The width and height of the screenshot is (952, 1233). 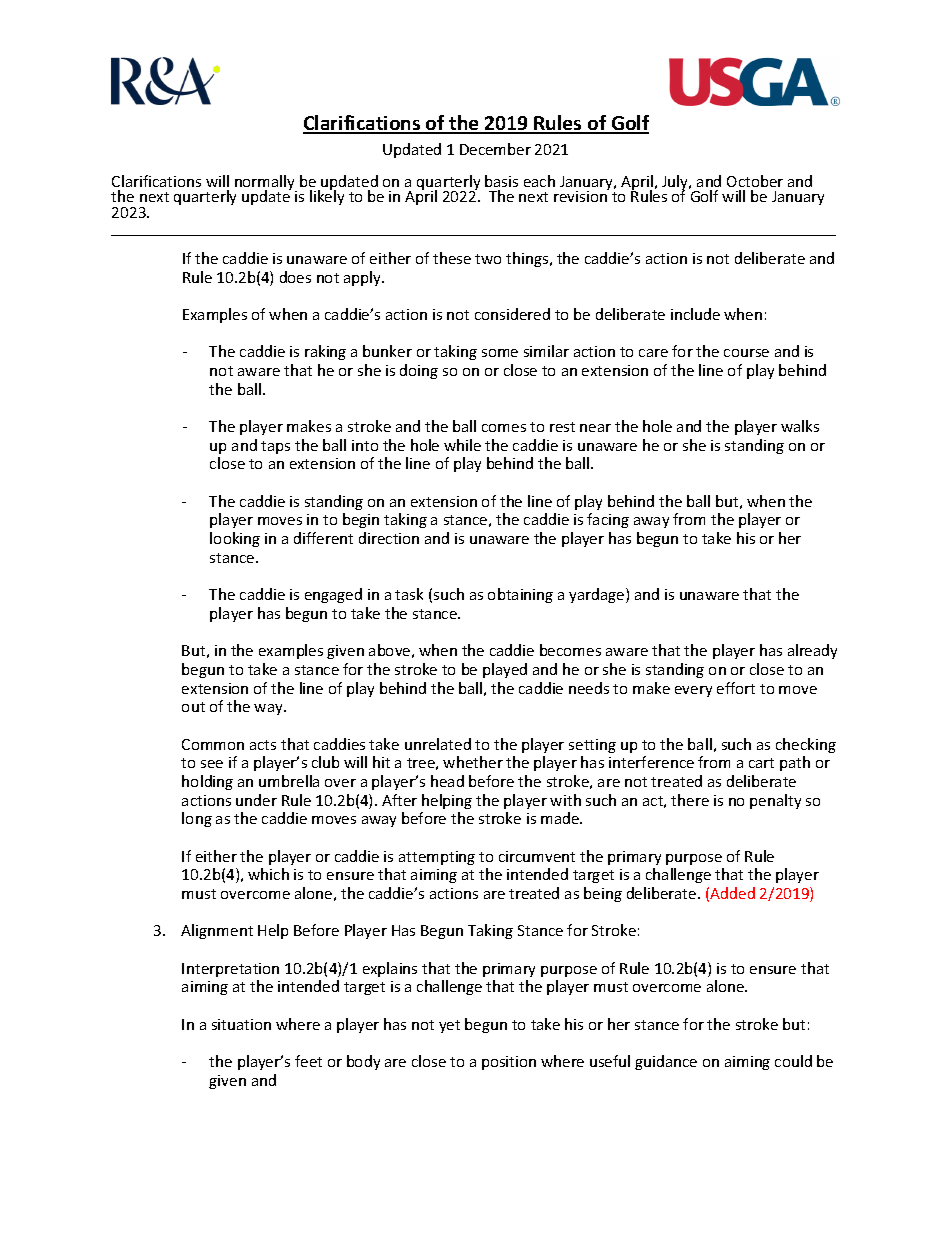 What do you see at coordinates (793, 1061) in the screenshot?
I see `could` at bounding box center [793, 1061].
